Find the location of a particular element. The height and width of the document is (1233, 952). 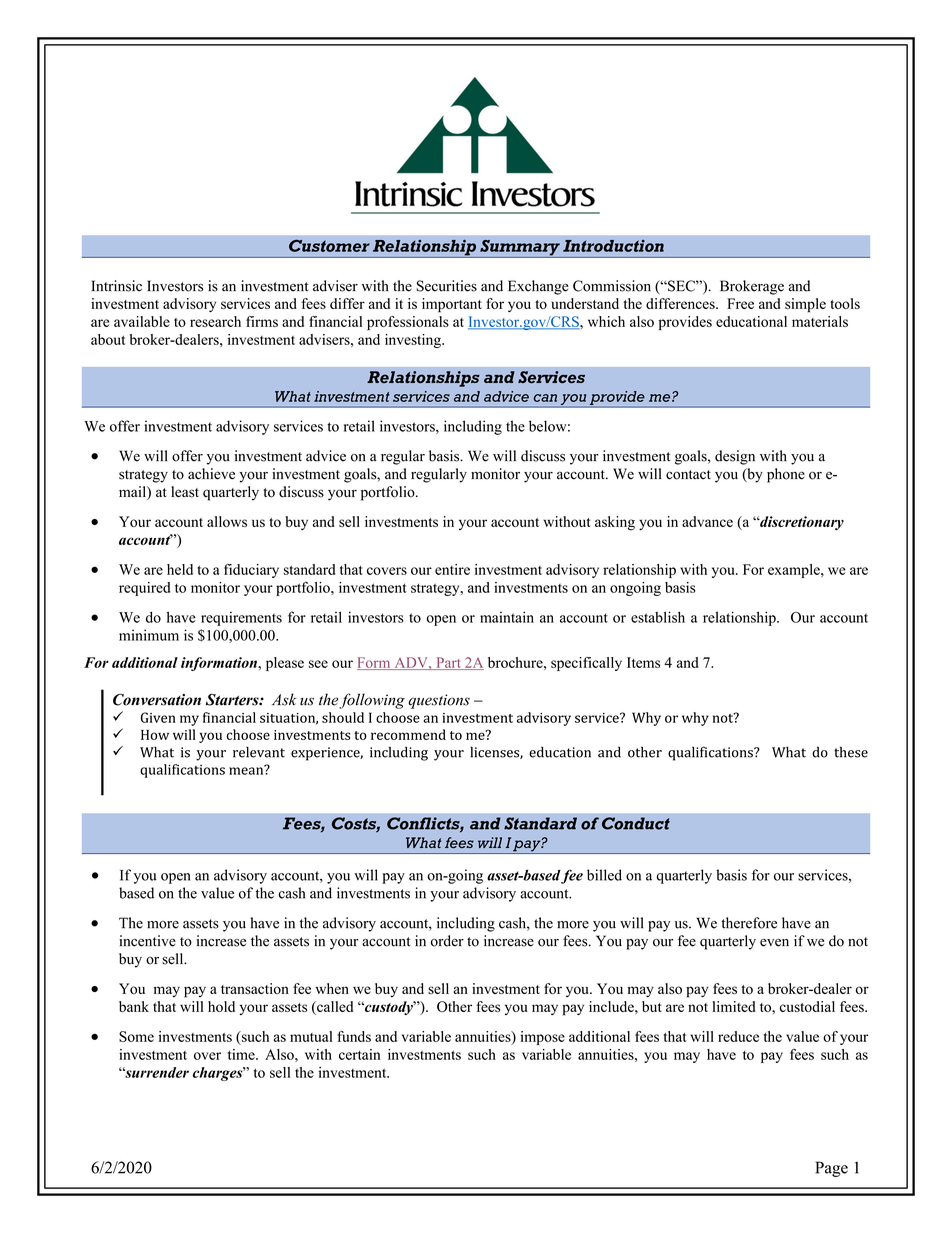

research is located at coordinates (215, 321).
